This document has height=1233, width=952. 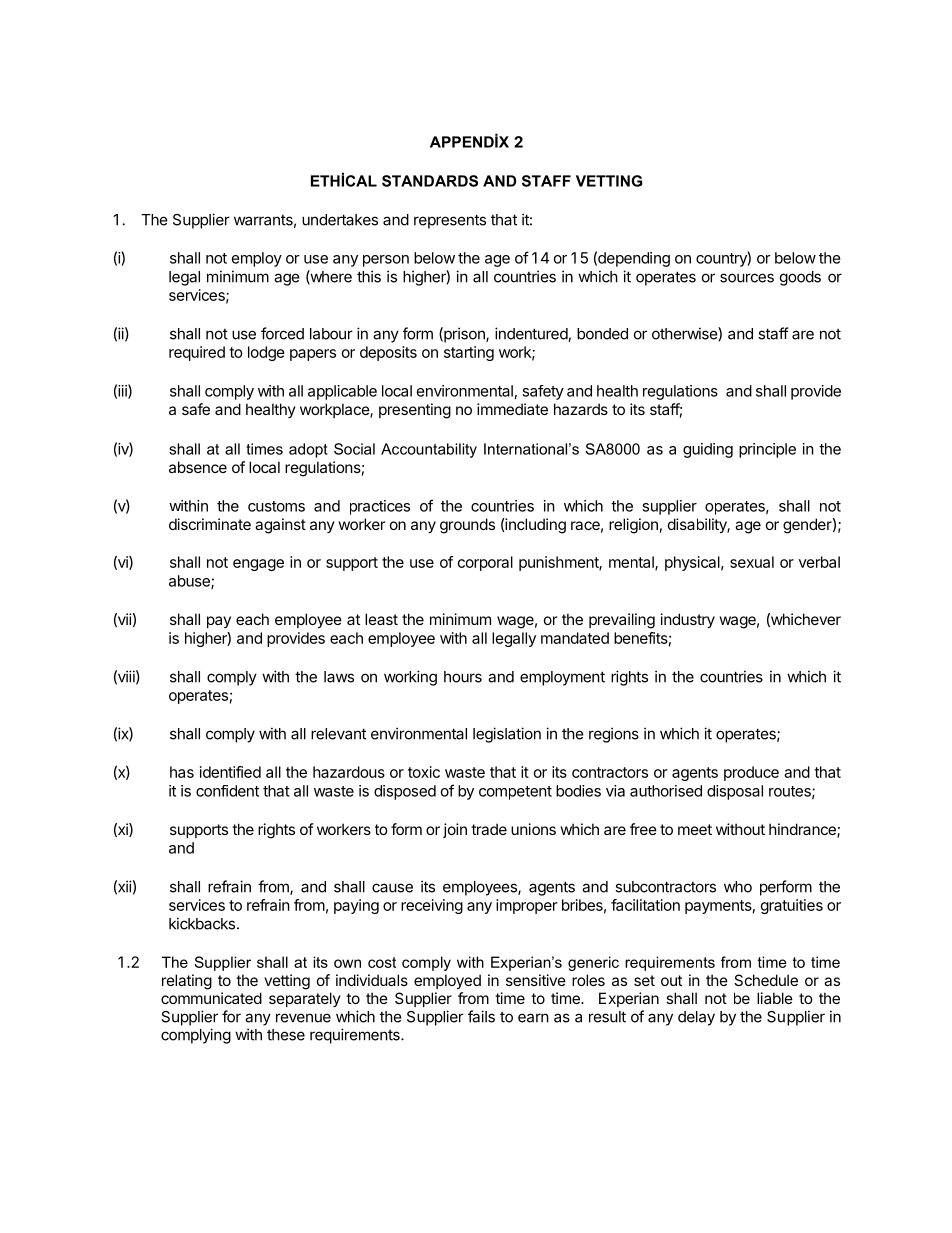 What do you see at coordinates (303, 1018) in the document?
I see `revenue` at bounding box center [303, 1018].
